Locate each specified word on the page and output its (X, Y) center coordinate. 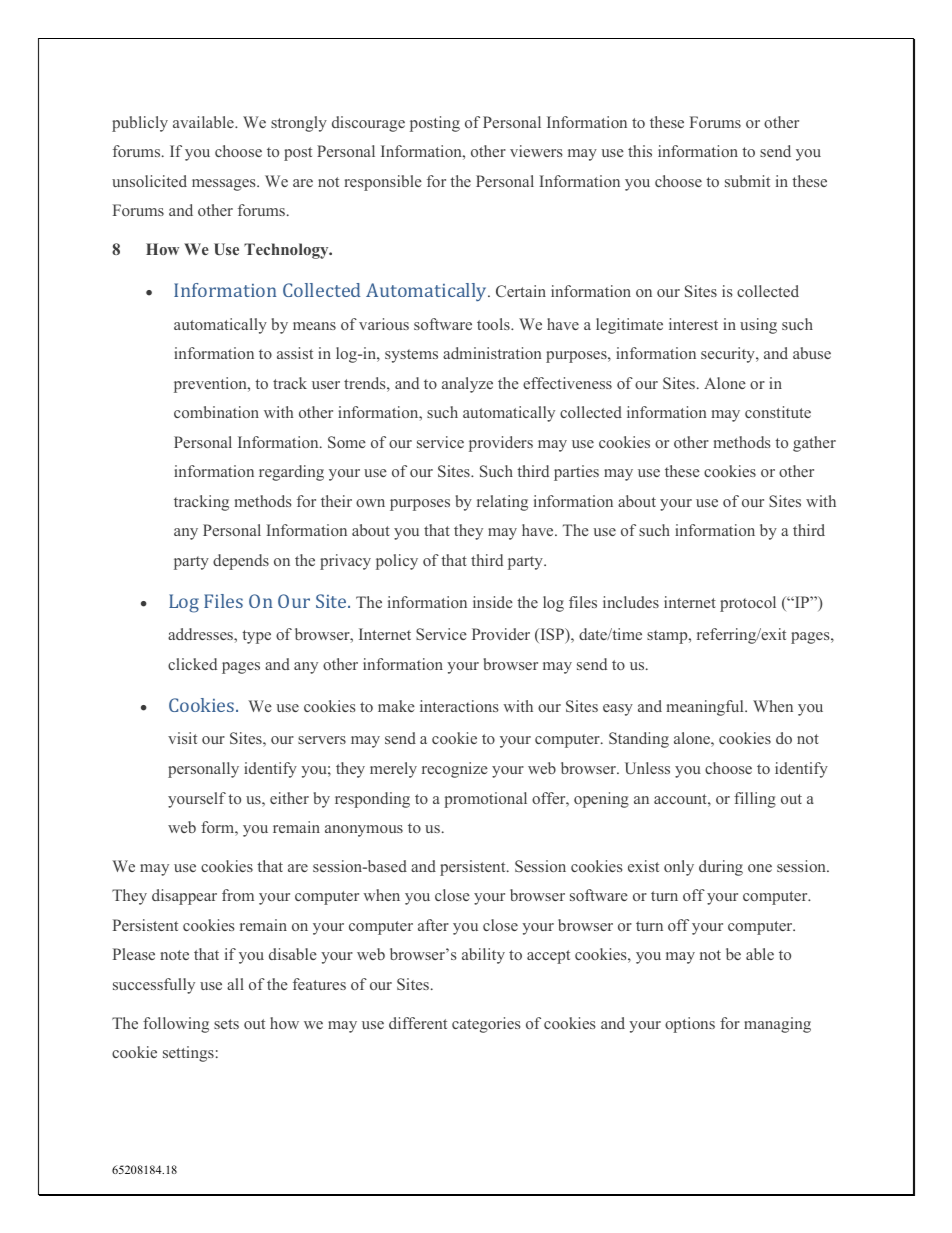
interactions (459, 706)
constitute (778, 412)
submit (747, 181)
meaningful (706, 708)
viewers (536, 151)
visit (182, 738)
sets (226, 1024)
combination (216, 412)
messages (225, 185)
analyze (467, 385)
